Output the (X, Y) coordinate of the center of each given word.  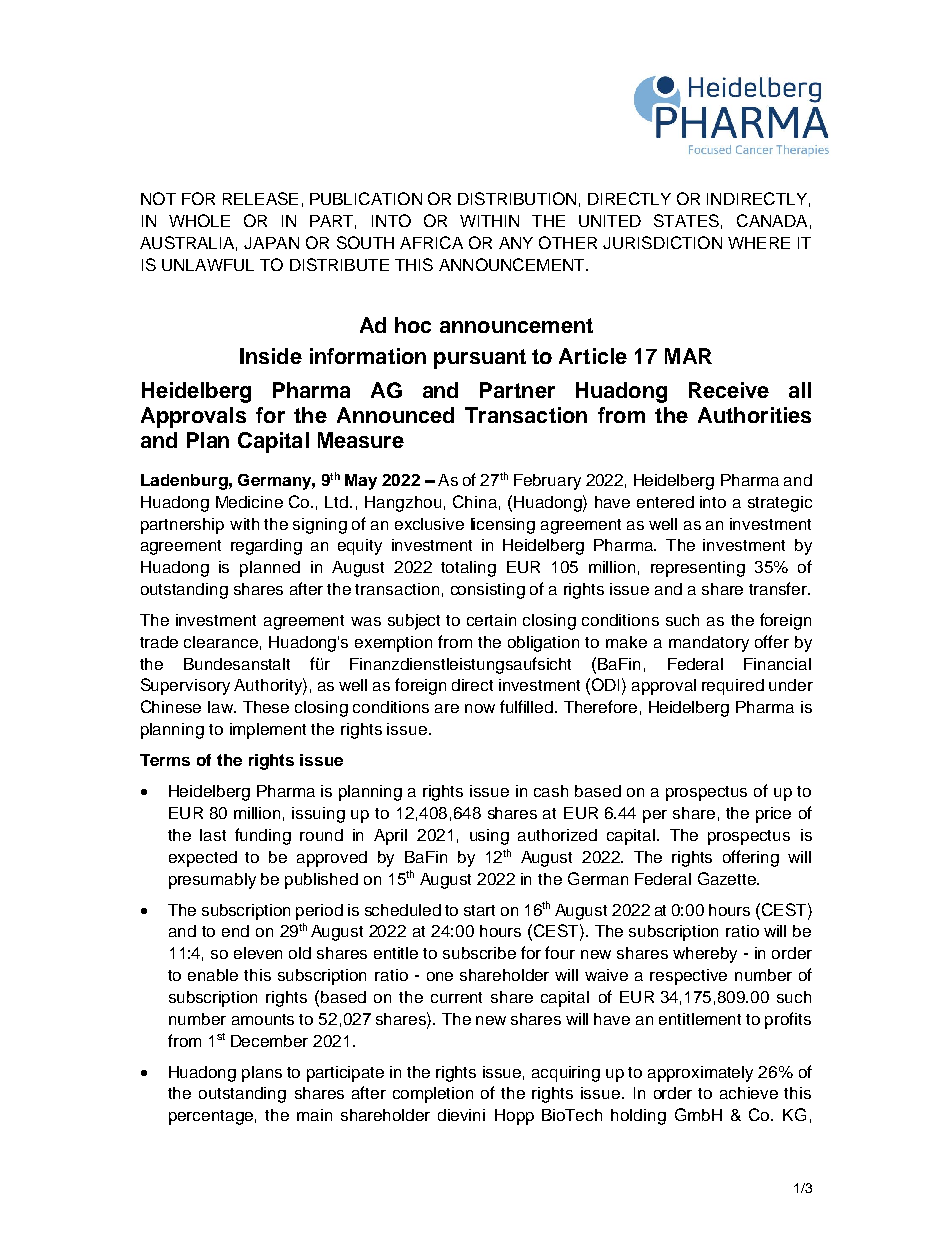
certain (491, 620)
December (269, 1041)
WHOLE (199, 220)
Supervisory (185, 686)
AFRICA (431, 242)
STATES (686, 220)
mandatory (709, 644)
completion (433, 1095)
